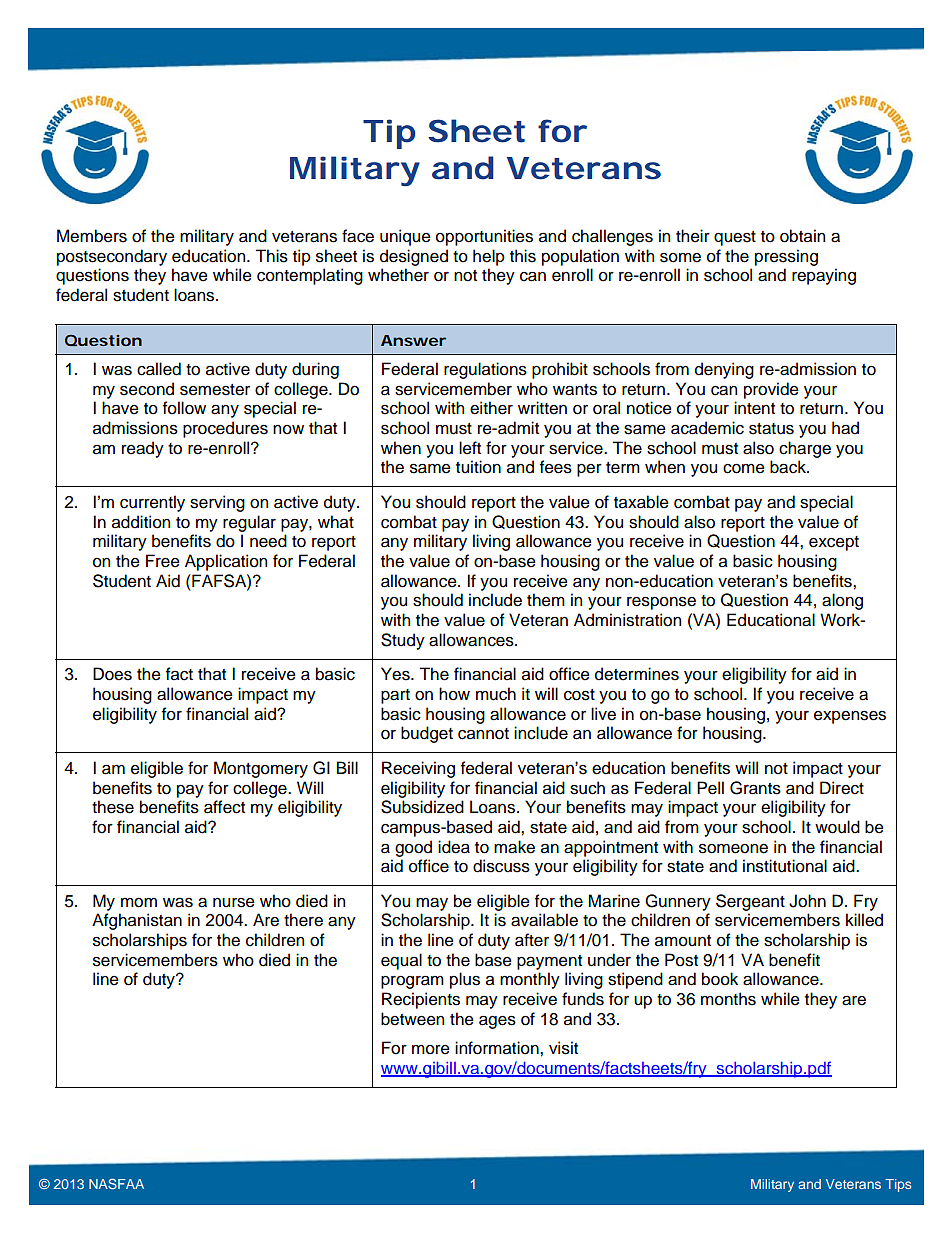 This screenshot has width=952, height=1233. What do you see at coordinates (224, 807) in the screenshot?
I see `affect` at bounding box center [224, 807].
